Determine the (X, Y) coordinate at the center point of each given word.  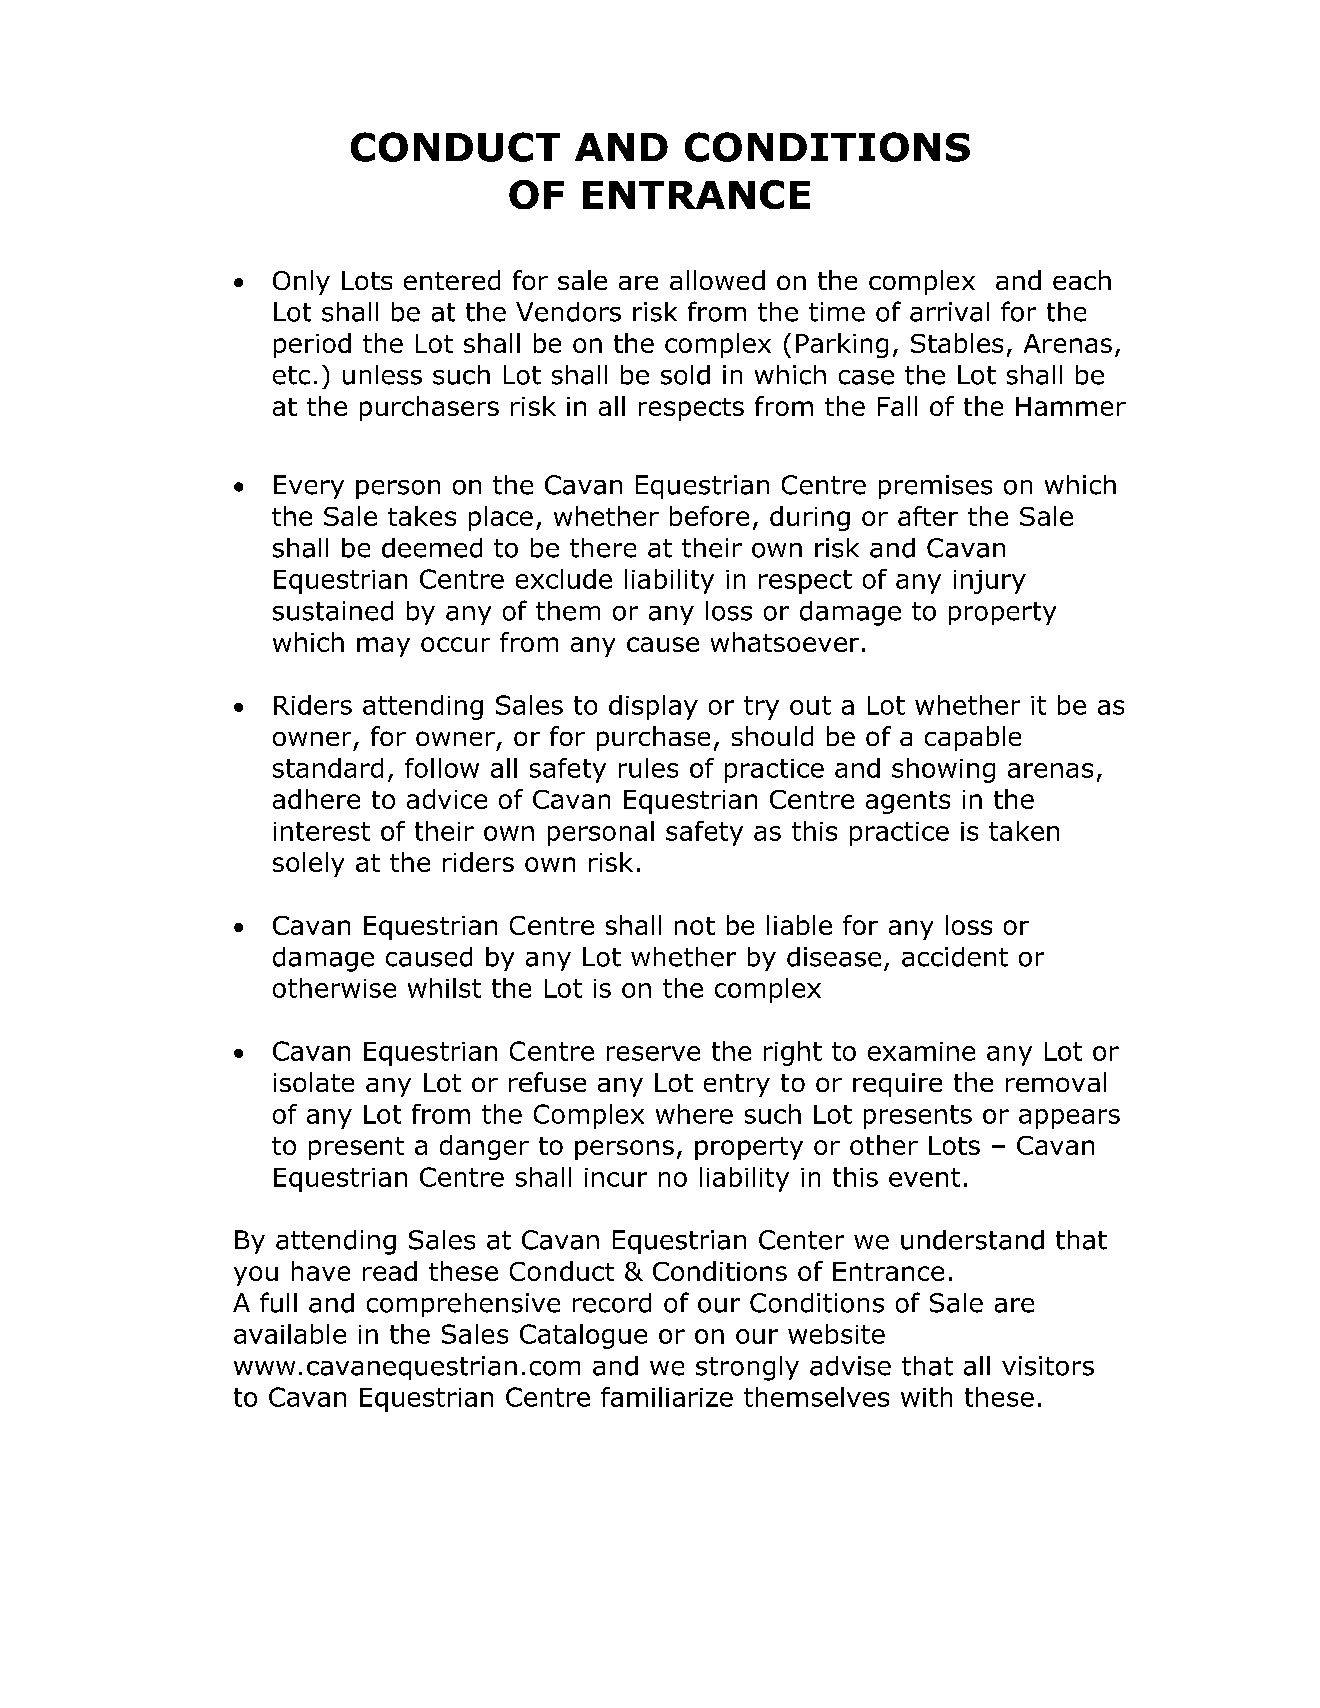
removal (1056, 1082)
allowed (717, 280)
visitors (1048, 1366)
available (290, 1334)
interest (322, 831)
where (694, 1114)
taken (1024, 831)
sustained (333, 611)
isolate (314, 1082)
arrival (949, 312)
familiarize (667, 1397)
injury (990, 582)
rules (648, 768)
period (312, 345)
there (603, 548)
